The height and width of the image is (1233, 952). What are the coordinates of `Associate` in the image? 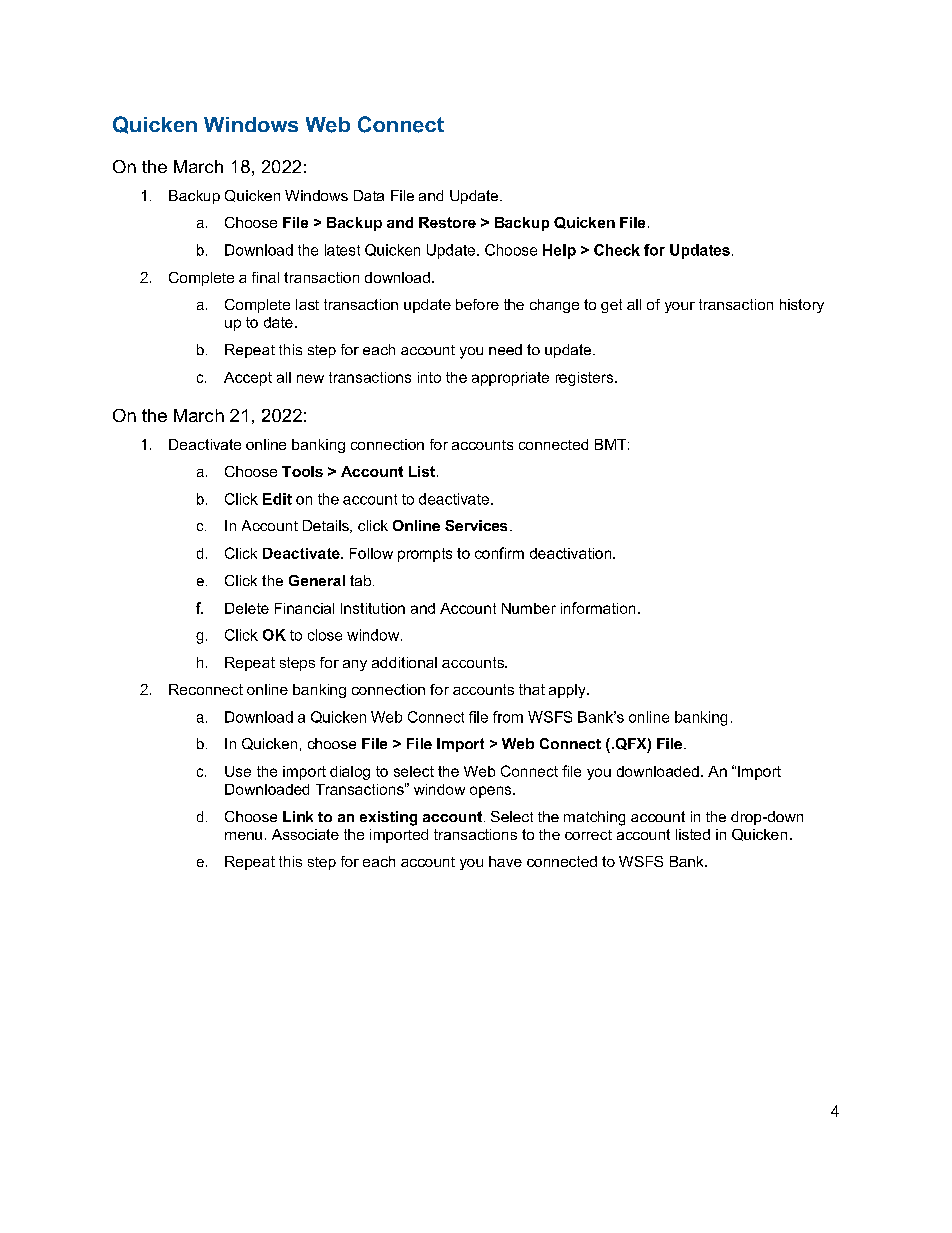 It's located at (305, 834).
